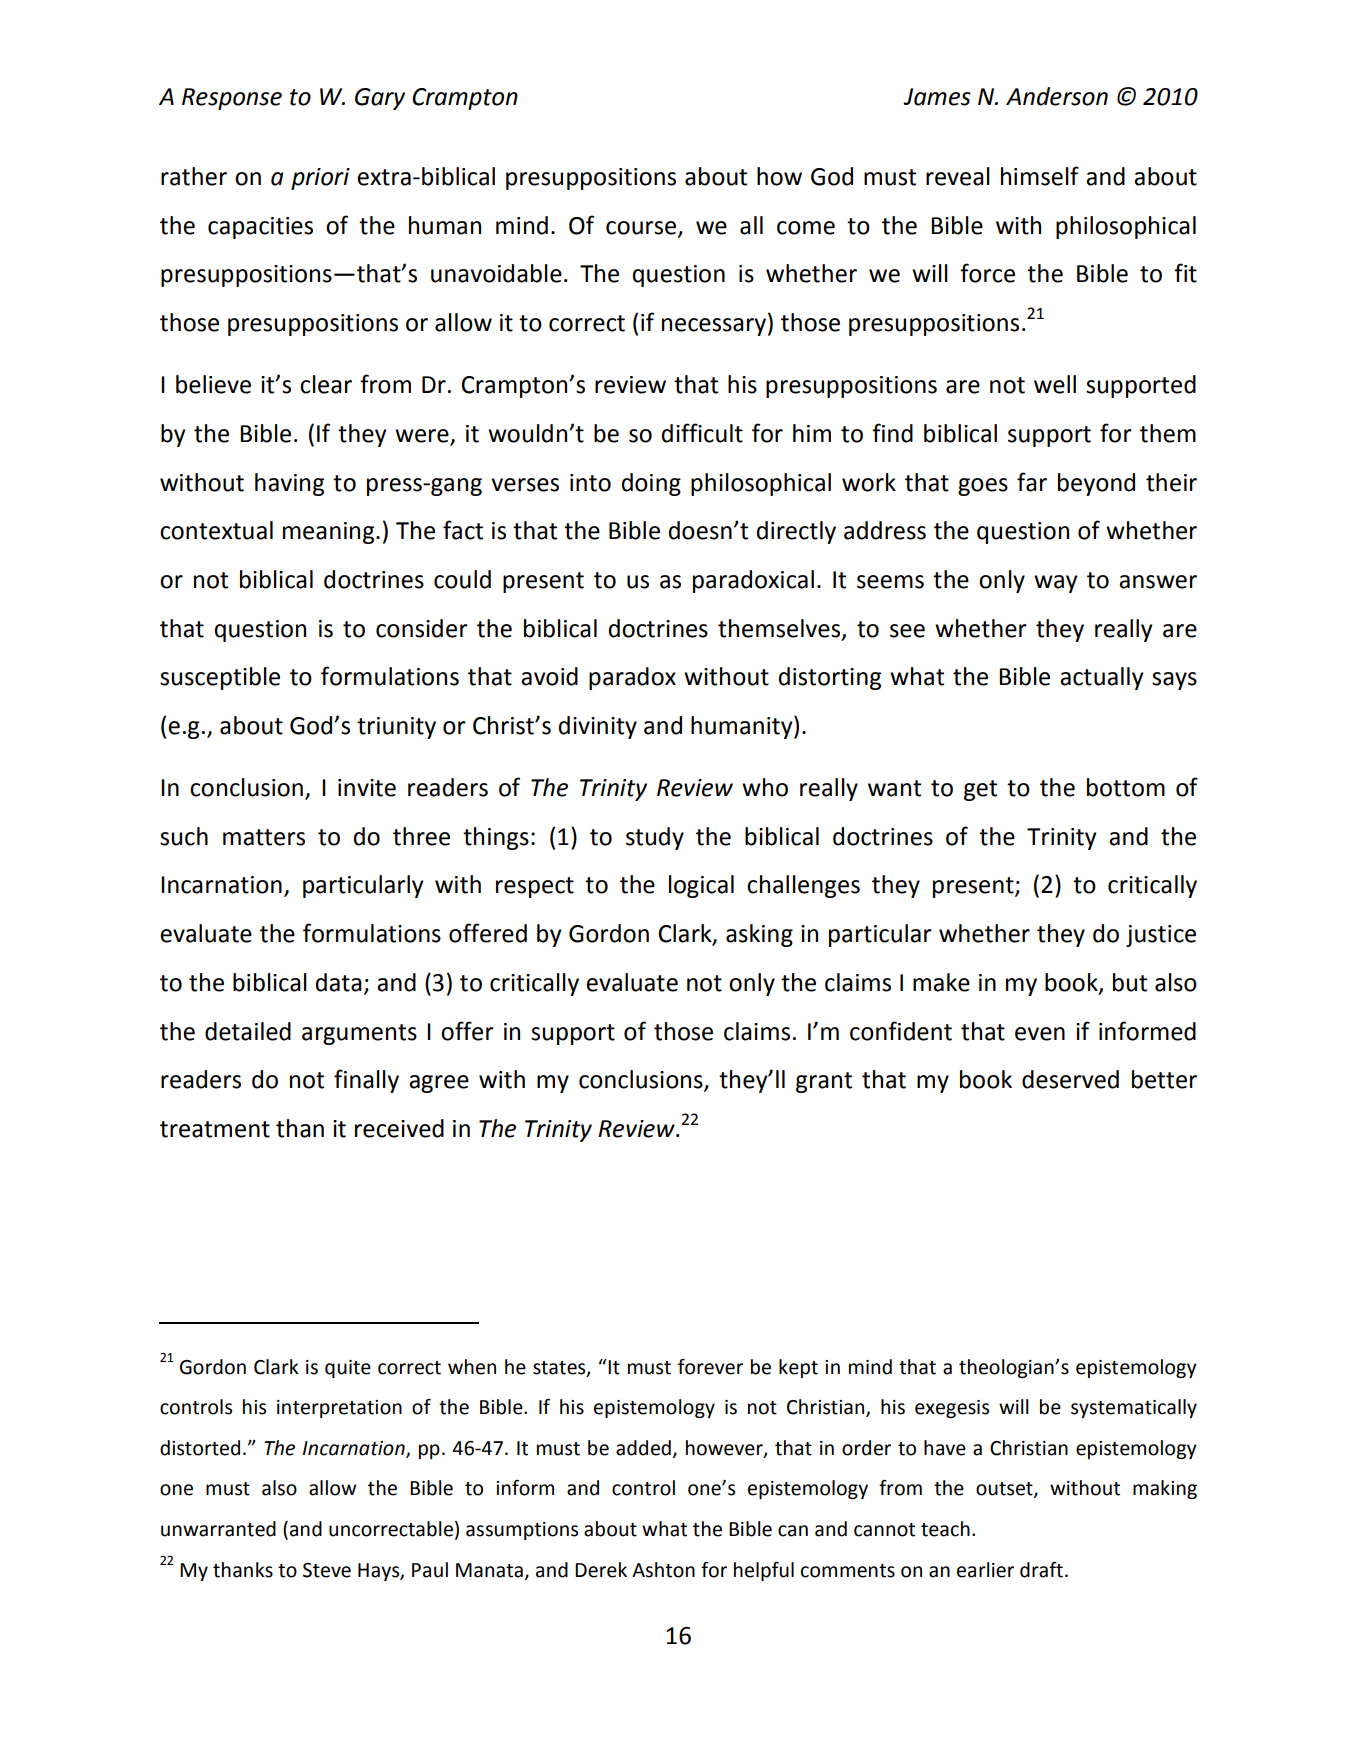 The width and height of the screenshot is (1357, 1756). Describe the element at coordinates (824, 1082) in the screenshot. I see `grant` at that location.
